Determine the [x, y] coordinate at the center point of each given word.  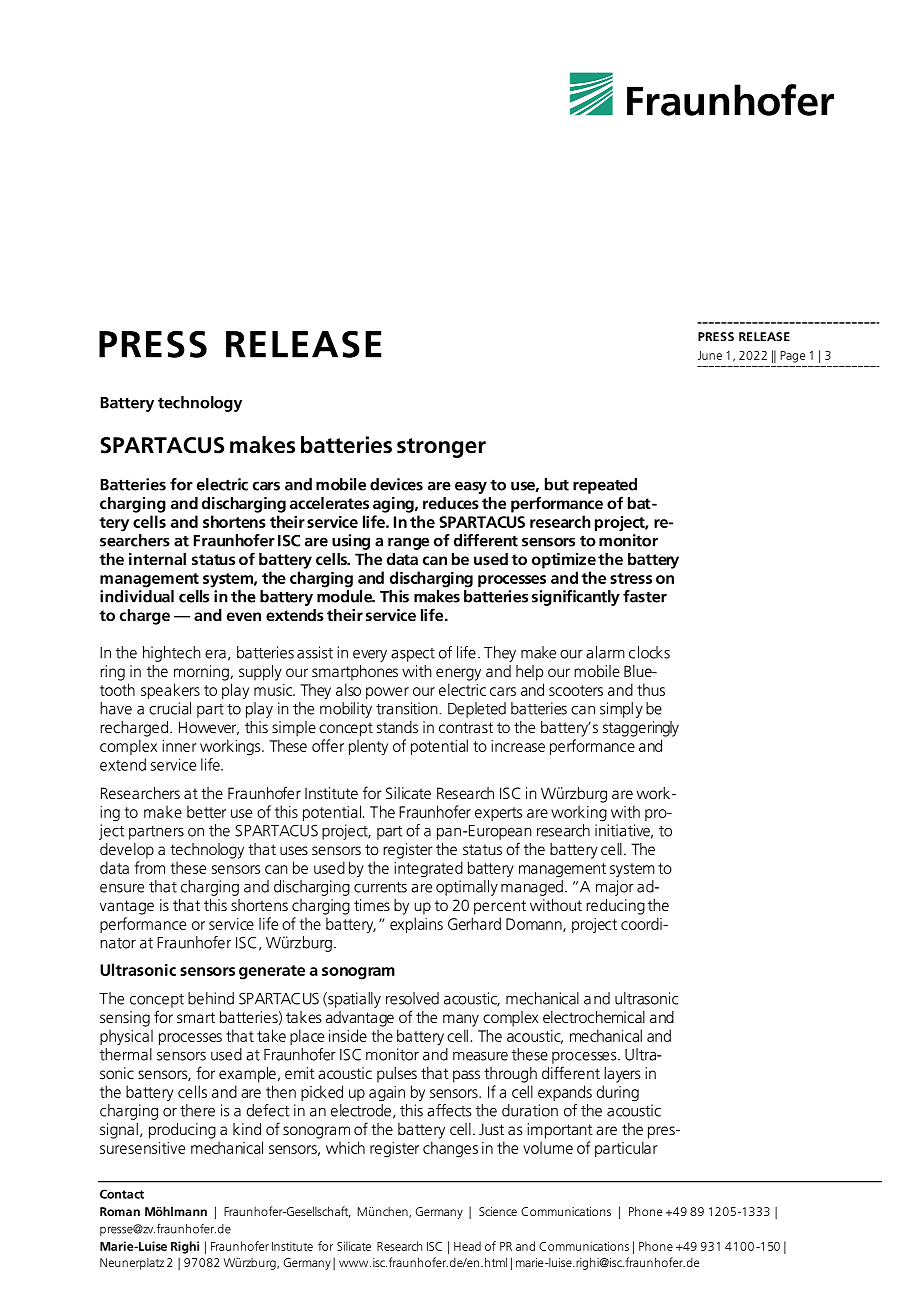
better [206, 811]
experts [498, 814]
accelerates [329, 503]
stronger [441, 448]
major [615, 888]
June [710, 355]
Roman [120, 1211]
